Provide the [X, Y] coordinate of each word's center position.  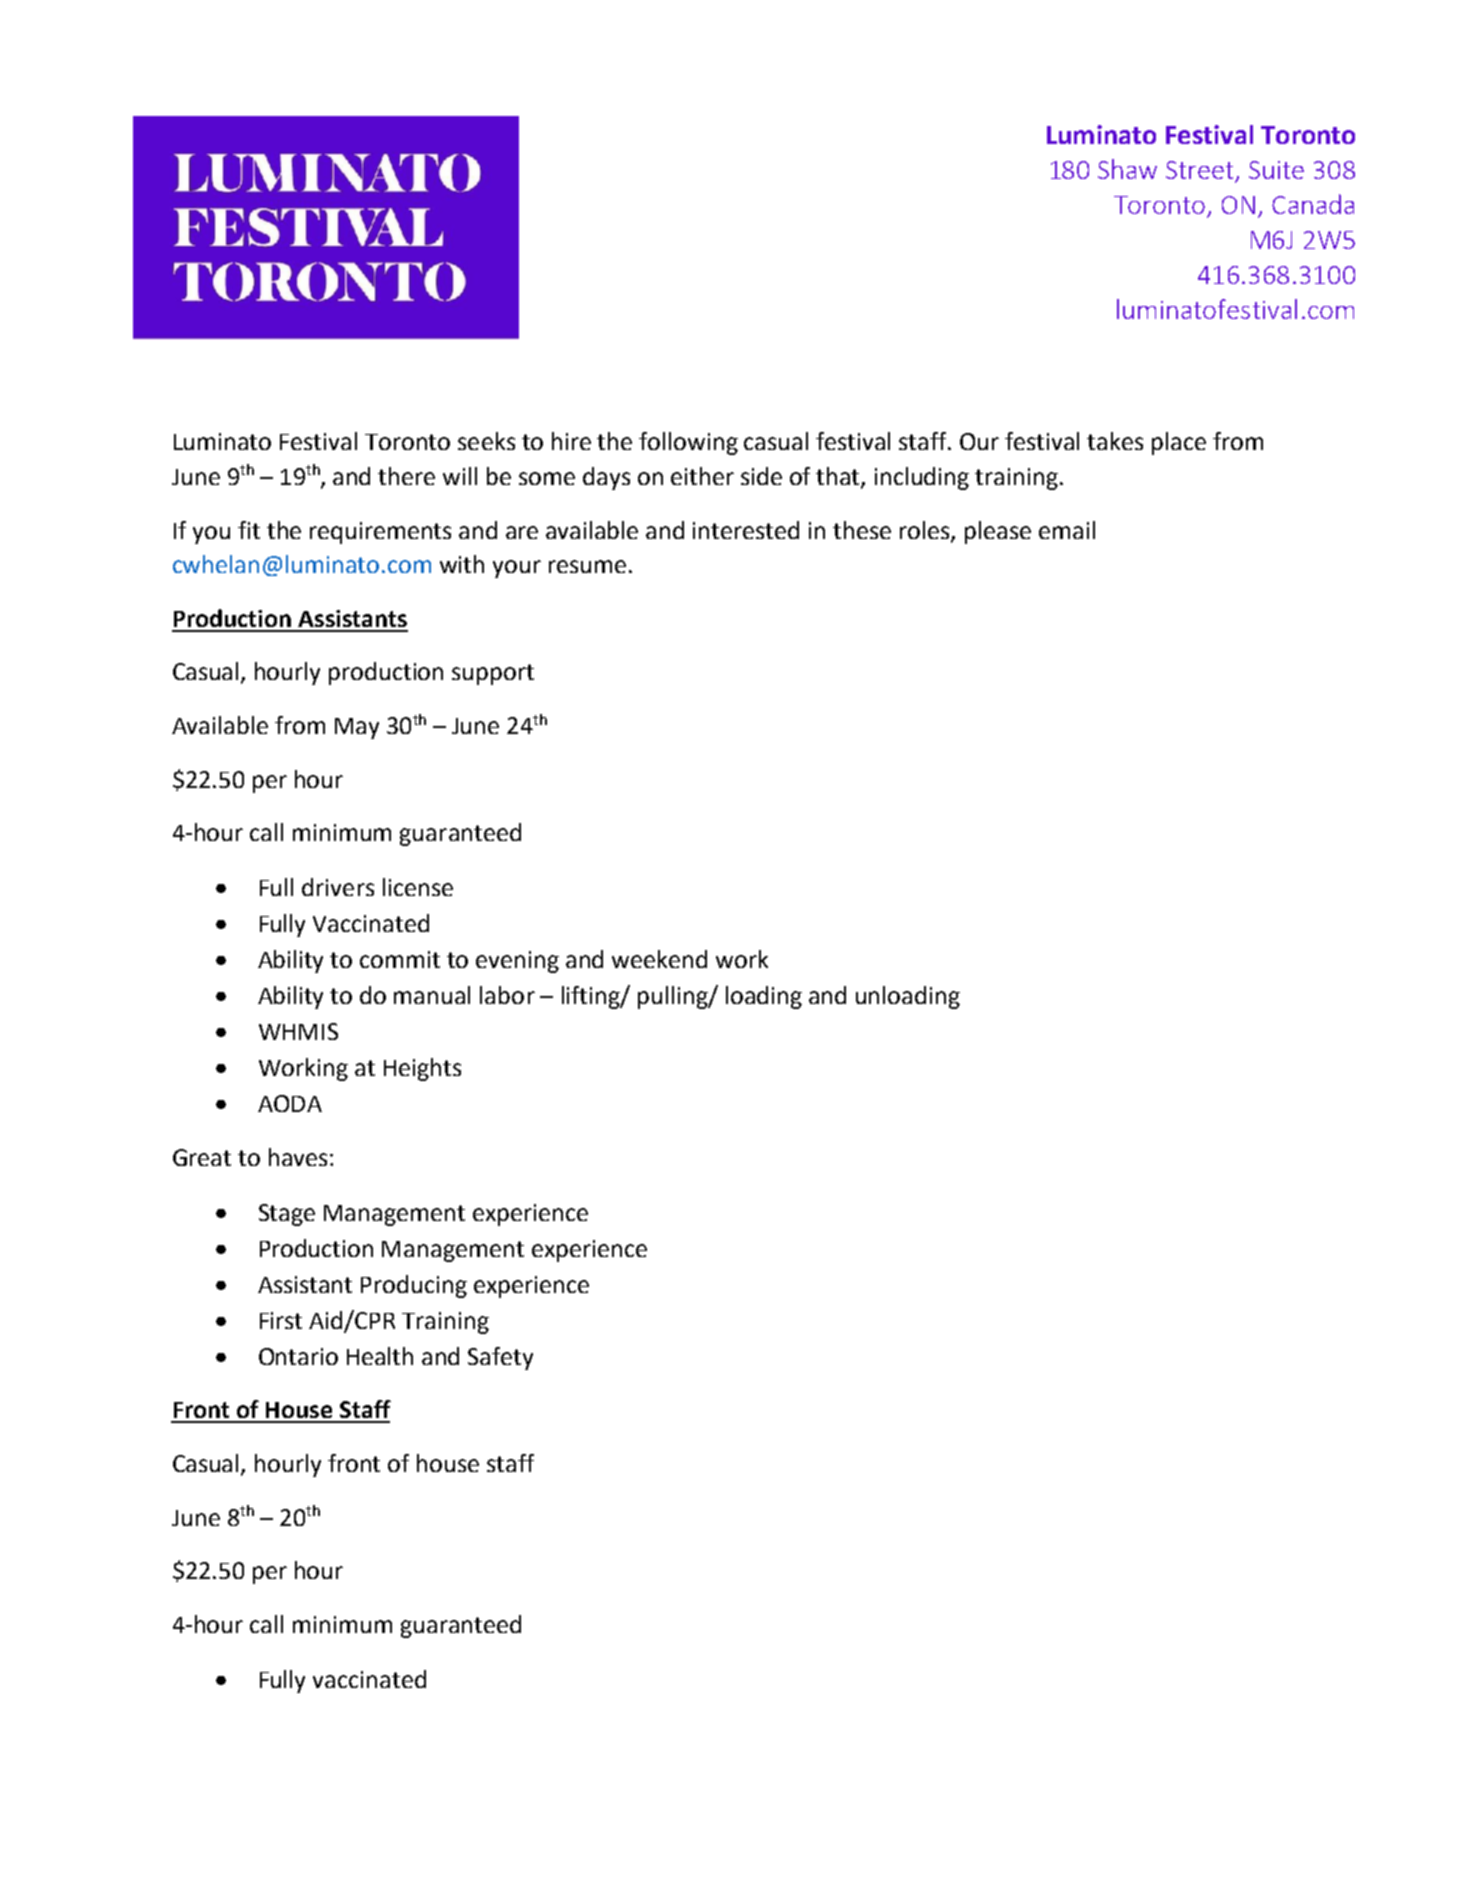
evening [517, 962]
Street [1201, 171]
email [1067, 530]
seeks [486, 441]
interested [746, 530]
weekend [659, 959]
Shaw [1127, 169]
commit [400, 959]
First [281, 1320]
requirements [380, 533]
